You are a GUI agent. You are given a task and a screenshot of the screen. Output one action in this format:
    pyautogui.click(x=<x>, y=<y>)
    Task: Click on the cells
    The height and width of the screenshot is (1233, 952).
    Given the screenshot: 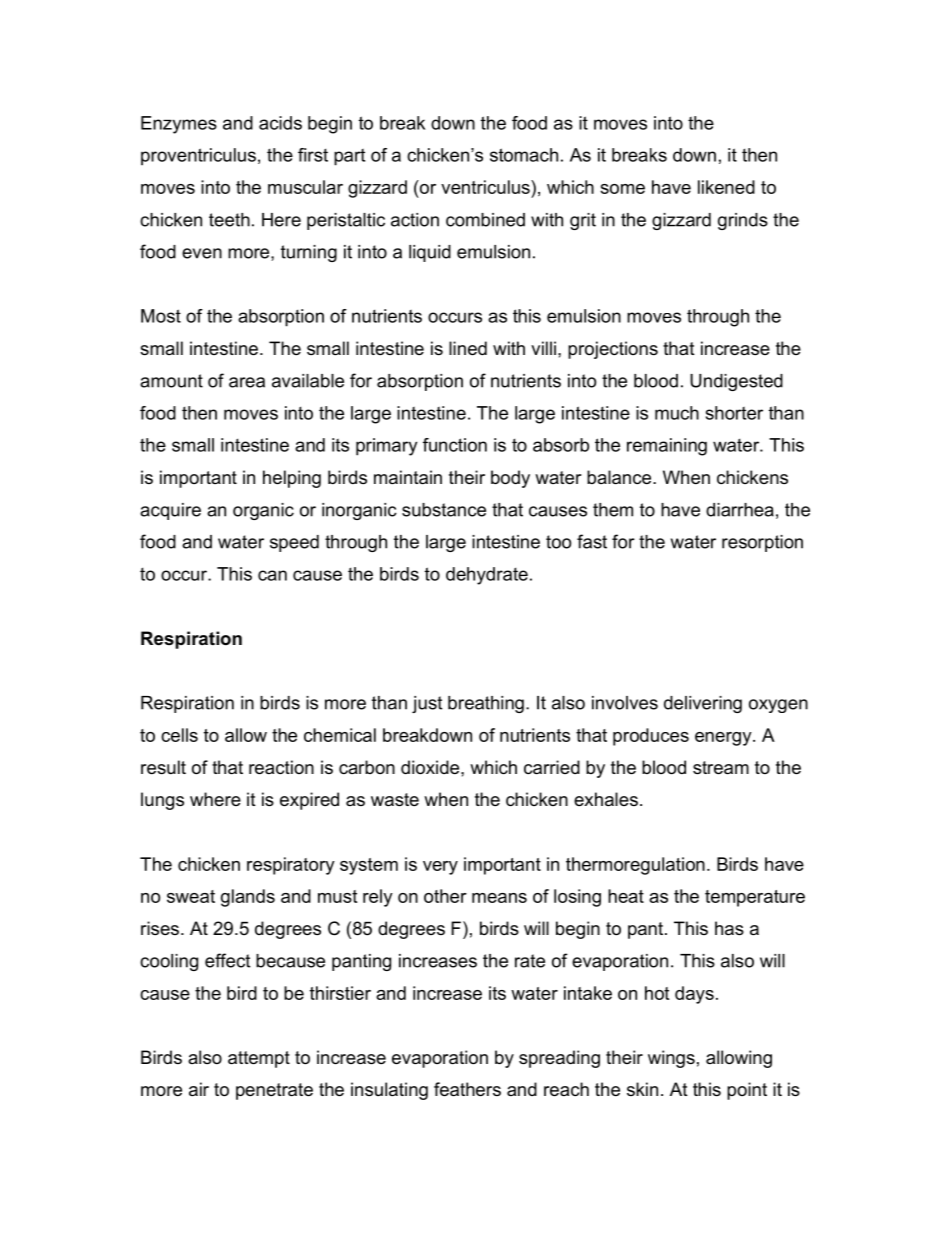 What is the action you would take?
    pyautogui.click(x=179, y=735)
